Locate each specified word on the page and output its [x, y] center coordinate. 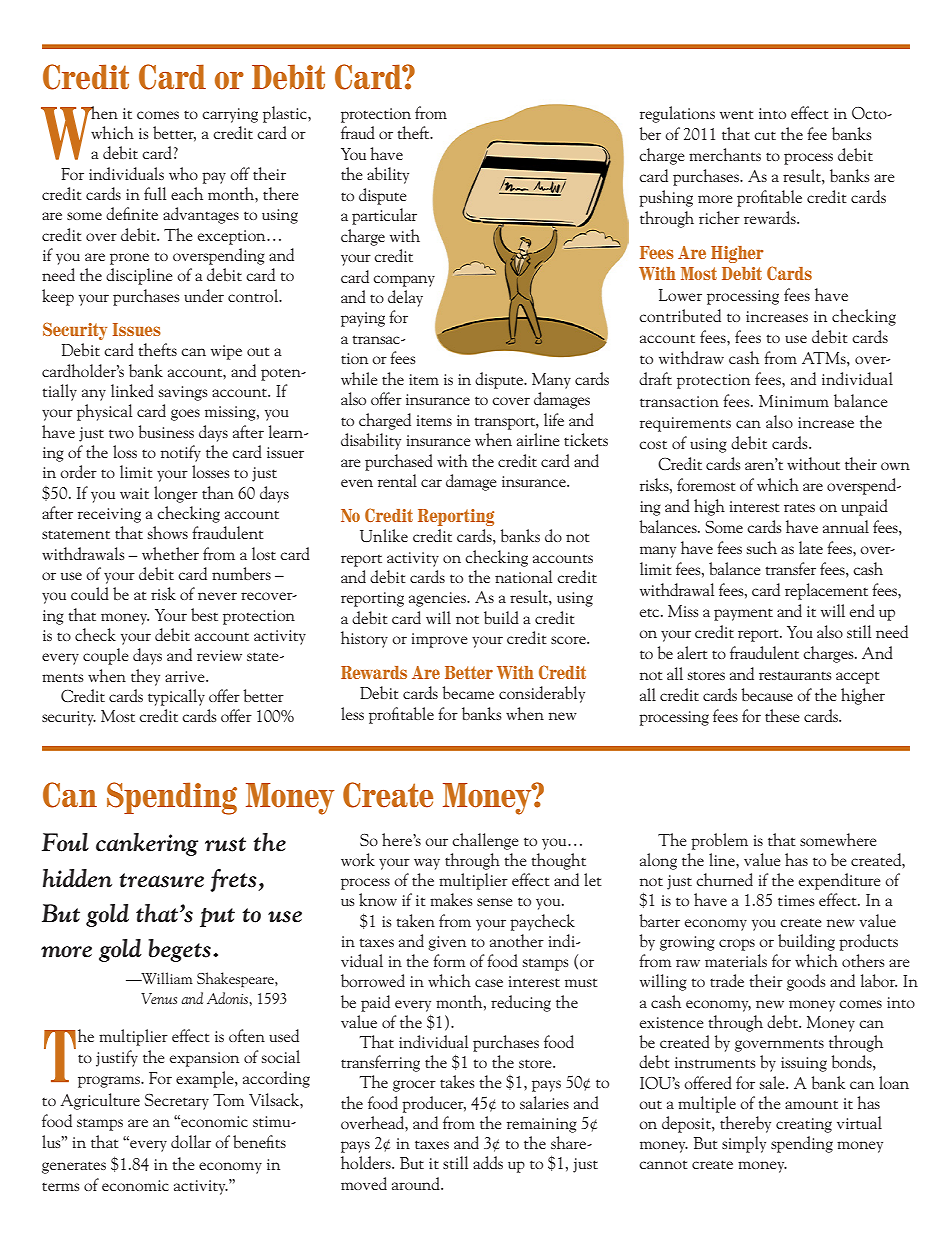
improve [439, 640]
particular [384, 216]
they [145, 677]
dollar [191, 1141]
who [183, 173]
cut [765, 135]
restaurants [795, 675]
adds [488, 1162]
